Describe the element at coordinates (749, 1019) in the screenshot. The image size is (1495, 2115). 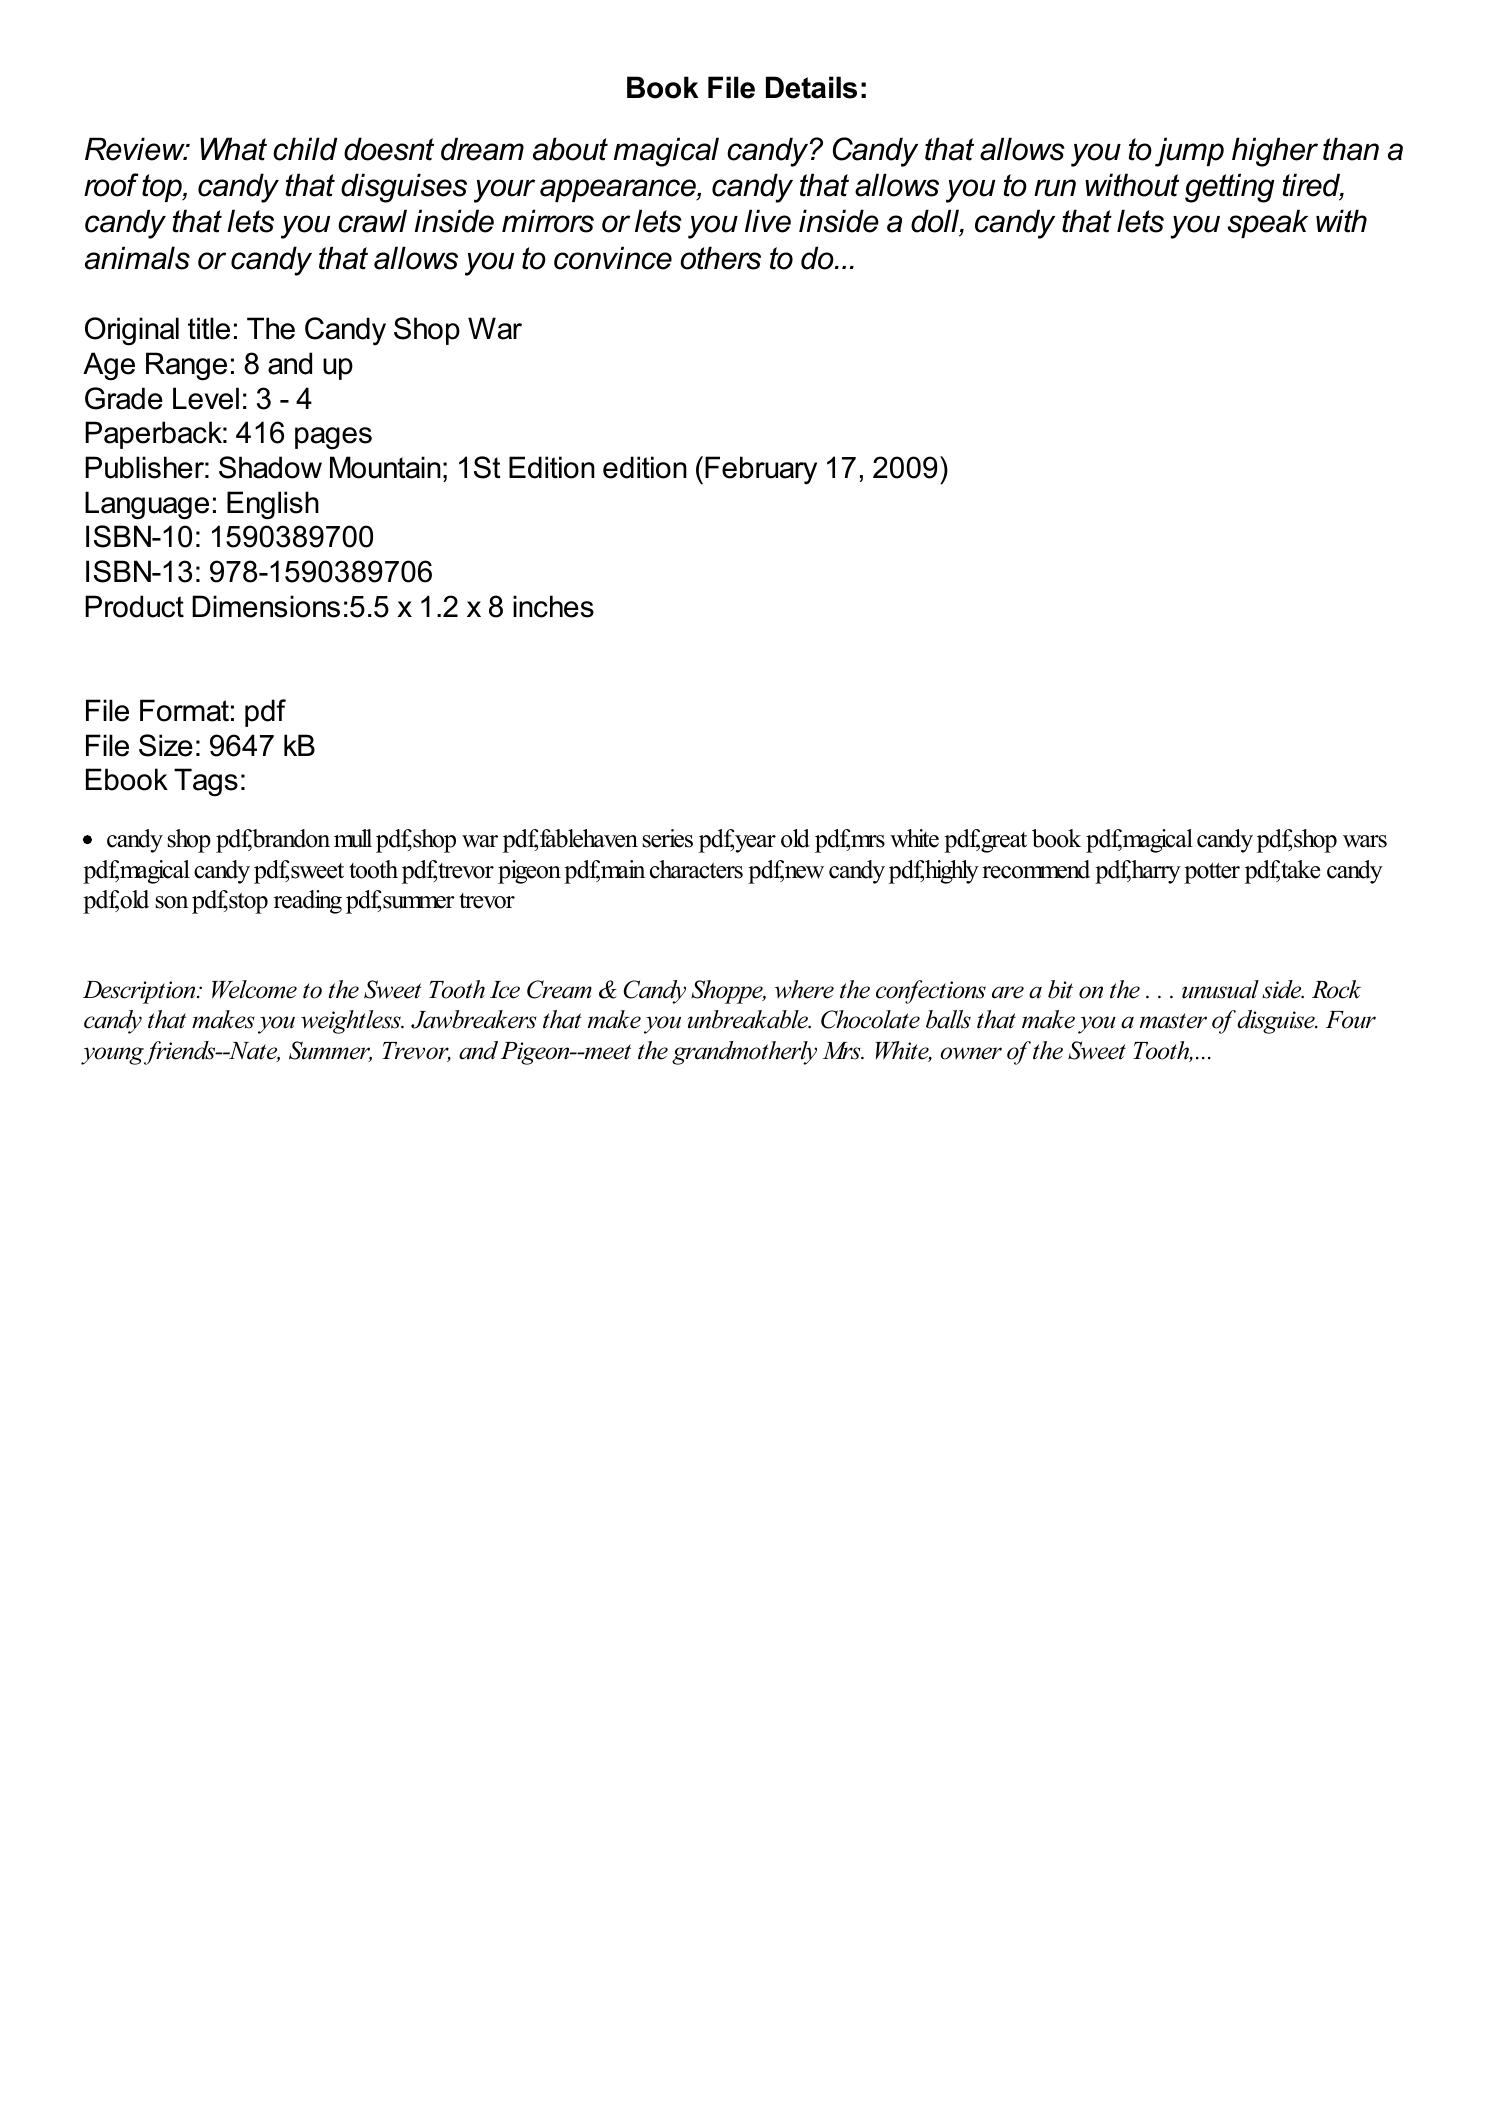
I see `unbreakable` at that location.
